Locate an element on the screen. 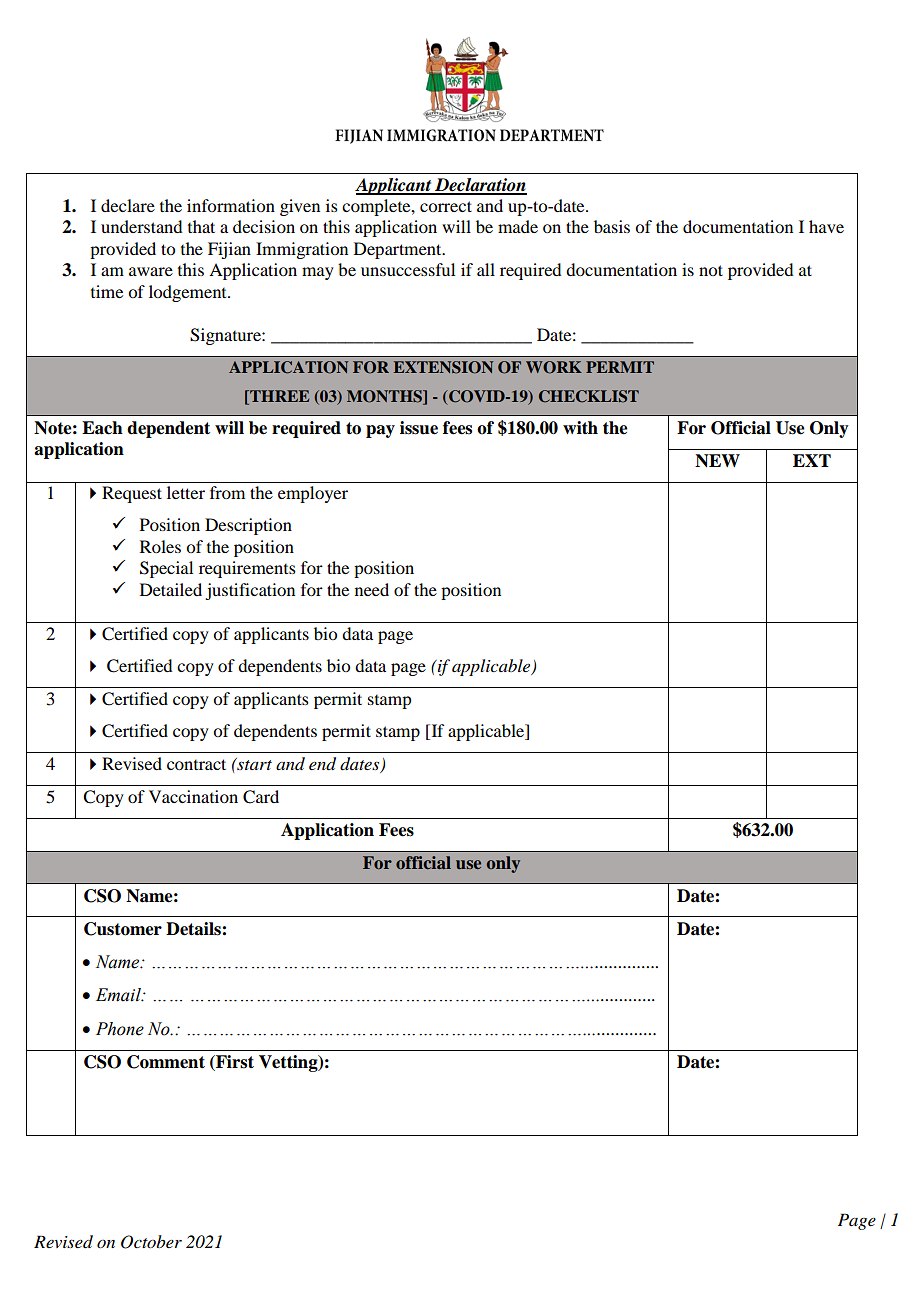  that is located at coordinates (201, 226).
